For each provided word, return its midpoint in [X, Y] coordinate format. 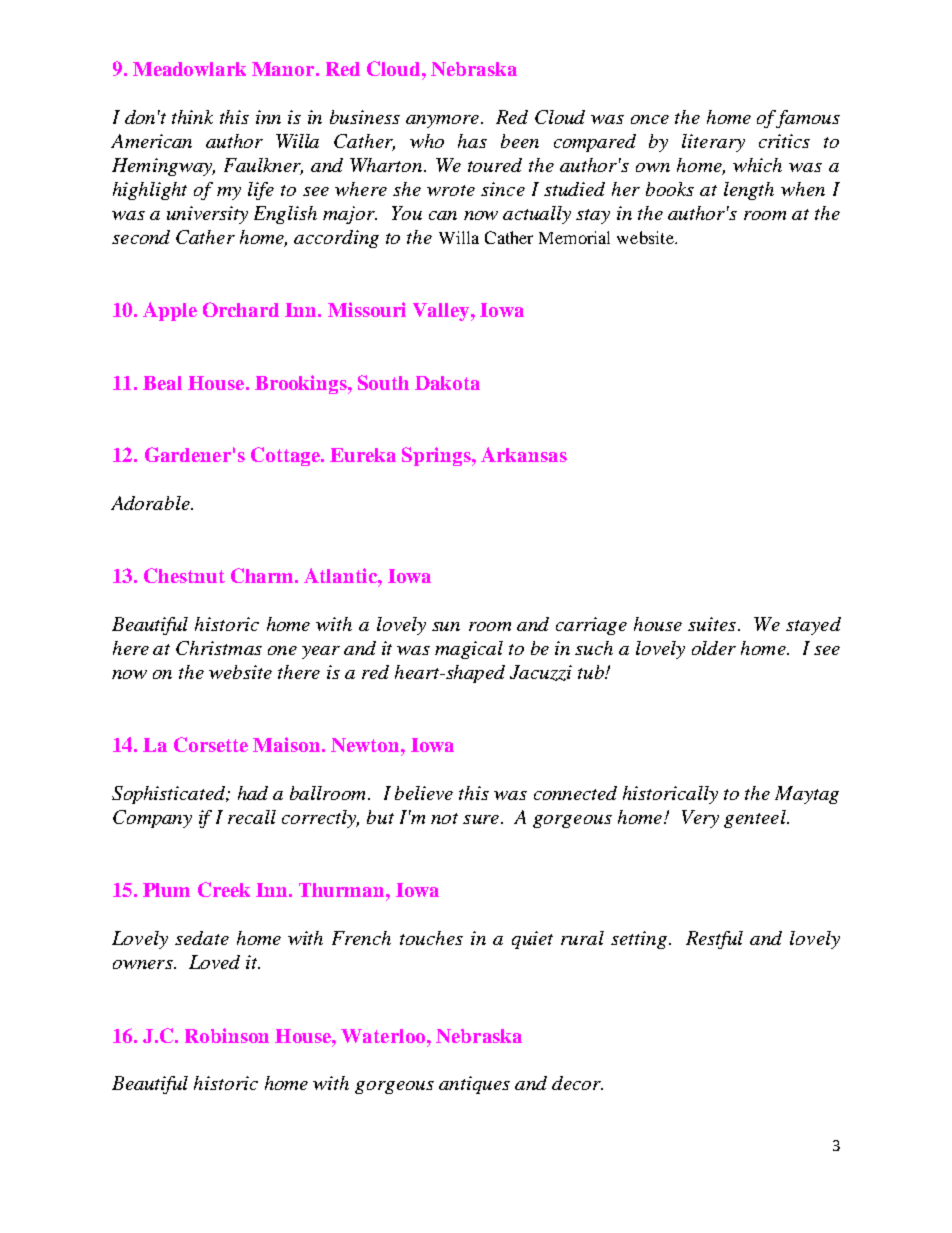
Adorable [151, 503]
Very [700, 819]
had [253, 793]
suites [712, 624]
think [192, 117]
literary [713, 143]
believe [424, 793]
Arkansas [524, 454]
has [472, 141]
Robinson [227, 1035]
